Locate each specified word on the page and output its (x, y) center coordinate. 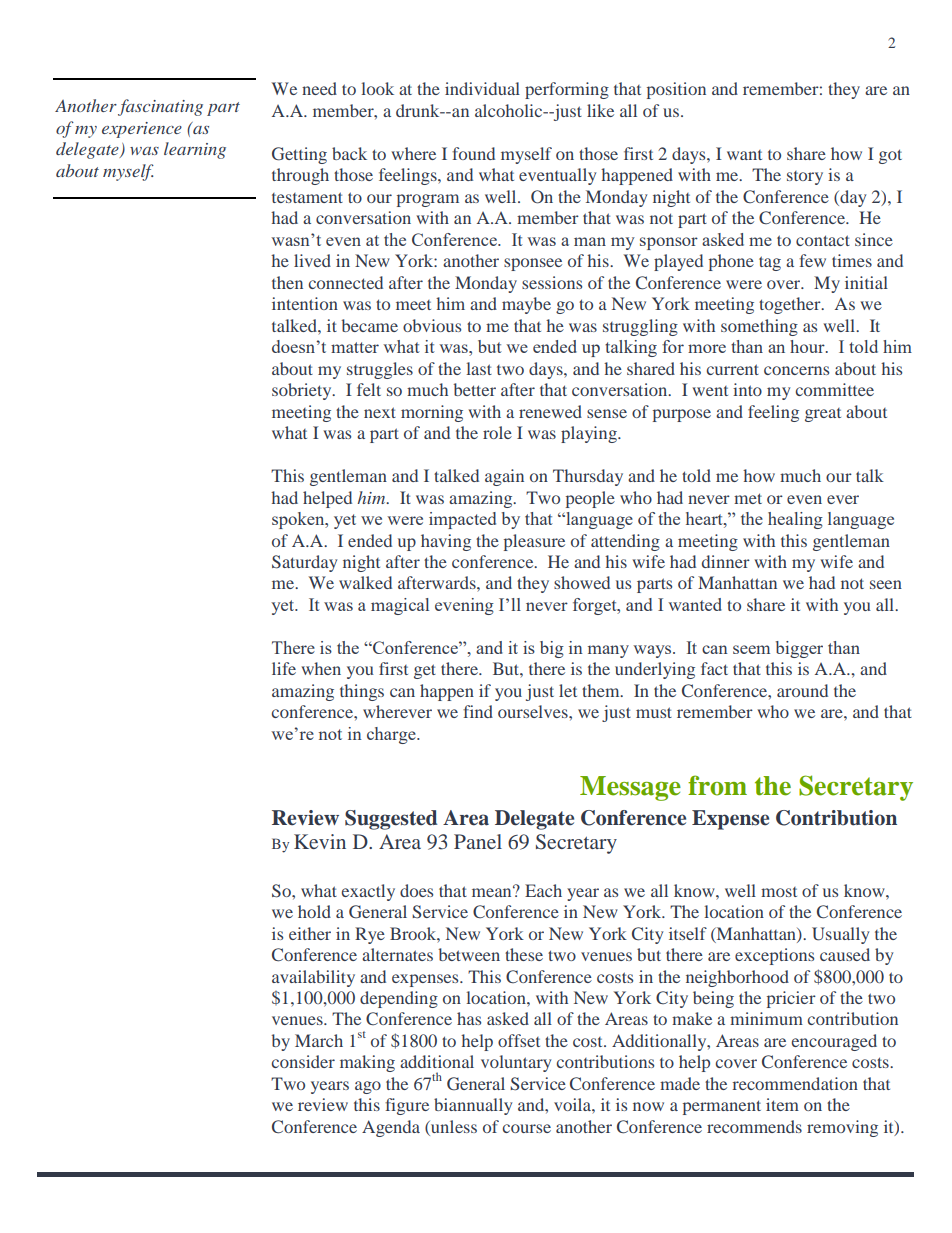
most (779, 892)
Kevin (320, 841)
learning (195, 150)
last (479, 368)
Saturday (304, 563)
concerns (796, 370)
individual (482, 88)
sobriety (303, 391)
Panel (478, 841)
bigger (799, 649)
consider (303, 1061)
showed (582, 582)
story (805, 178)
